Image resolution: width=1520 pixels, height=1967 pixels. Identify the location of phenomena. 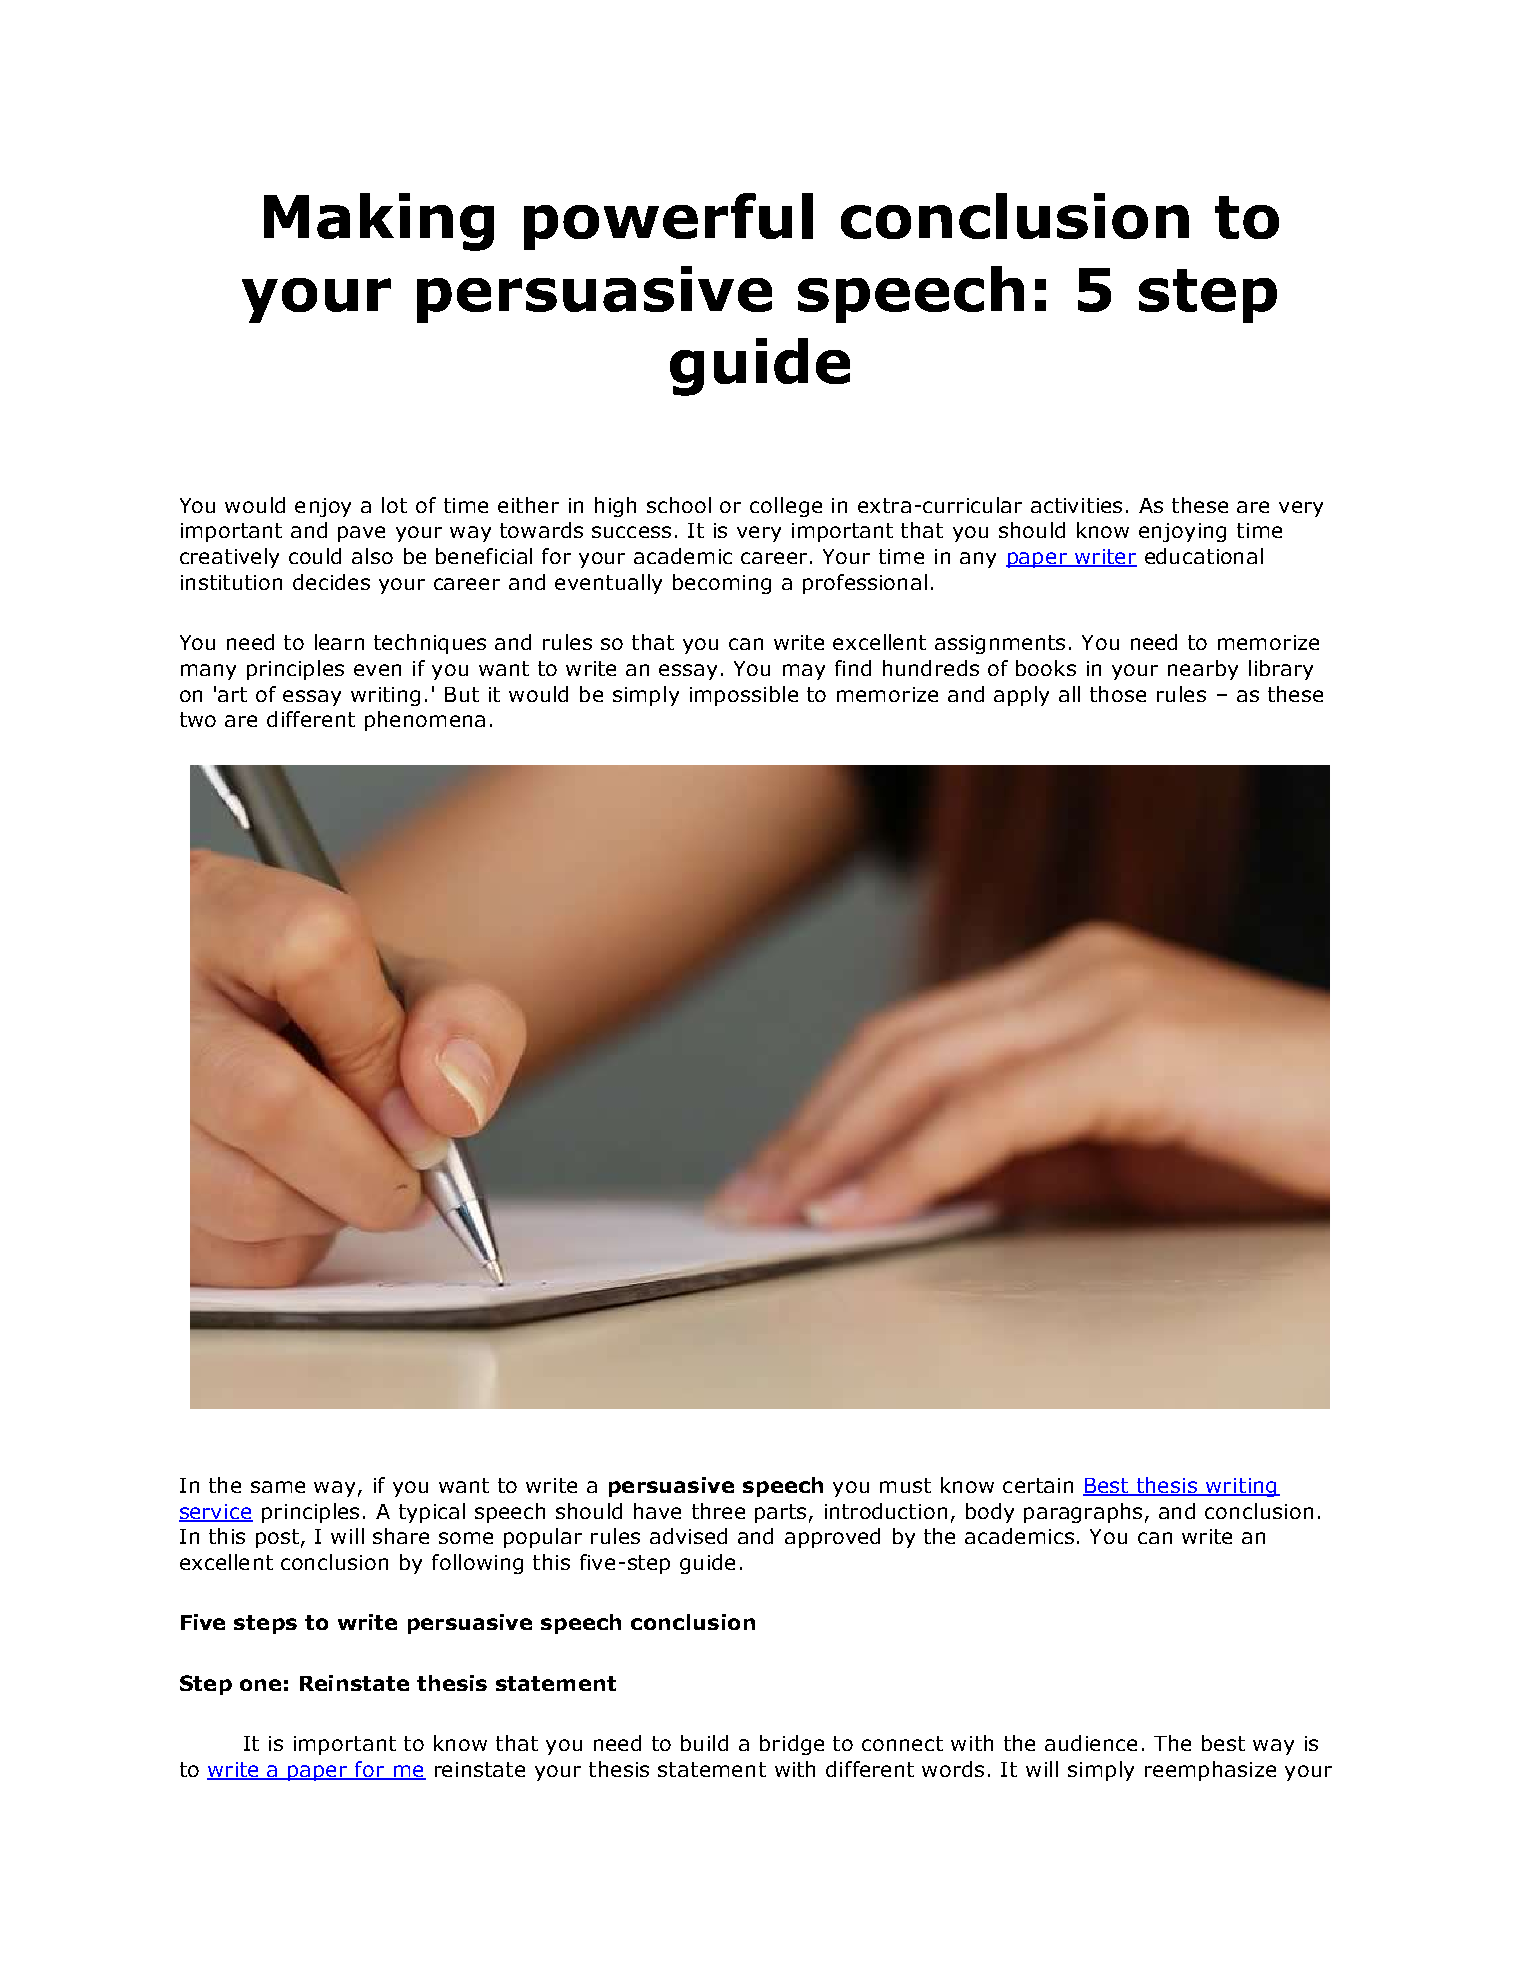
(425, 721).
